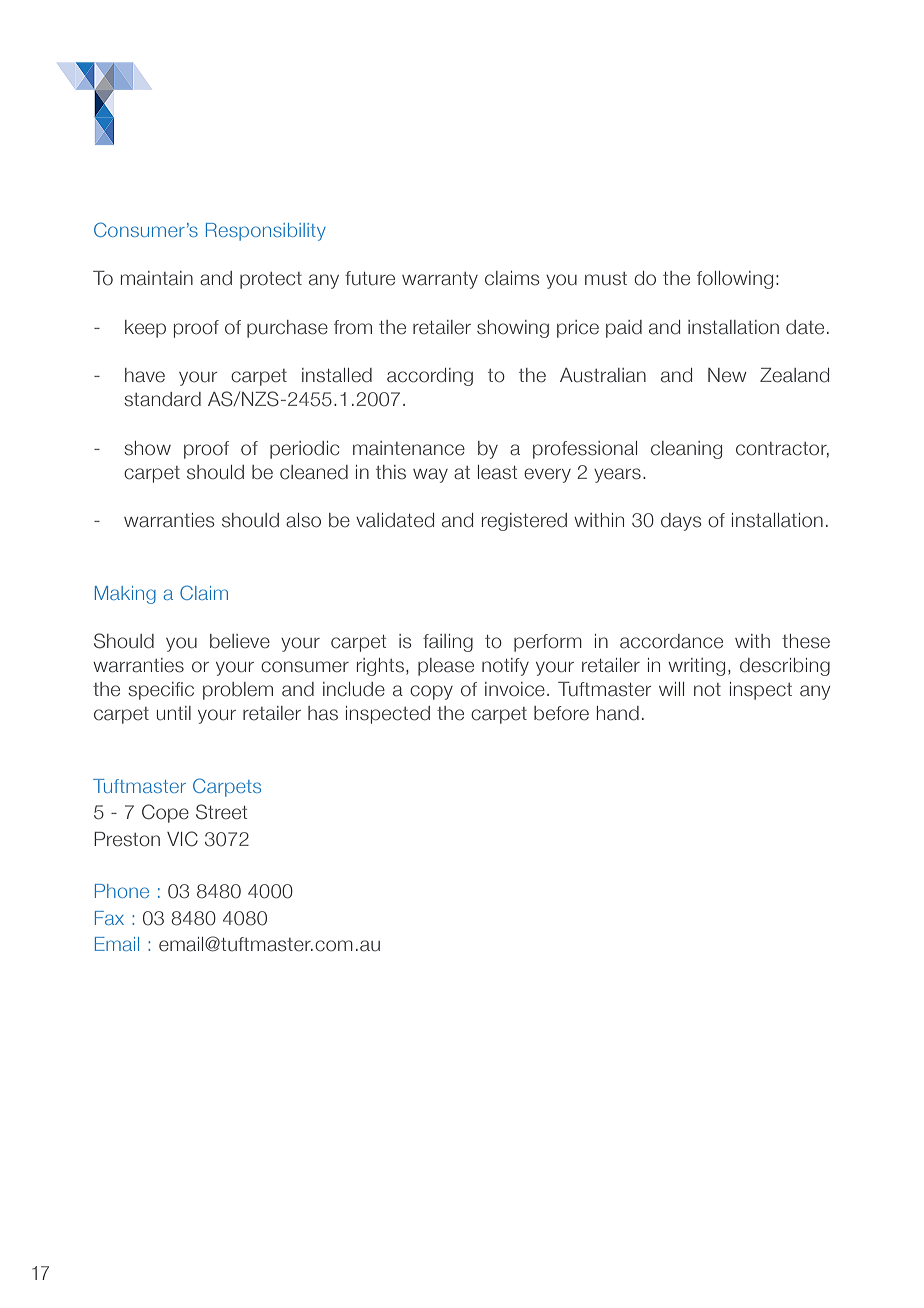  I want to click on following, so click(735, 280).
